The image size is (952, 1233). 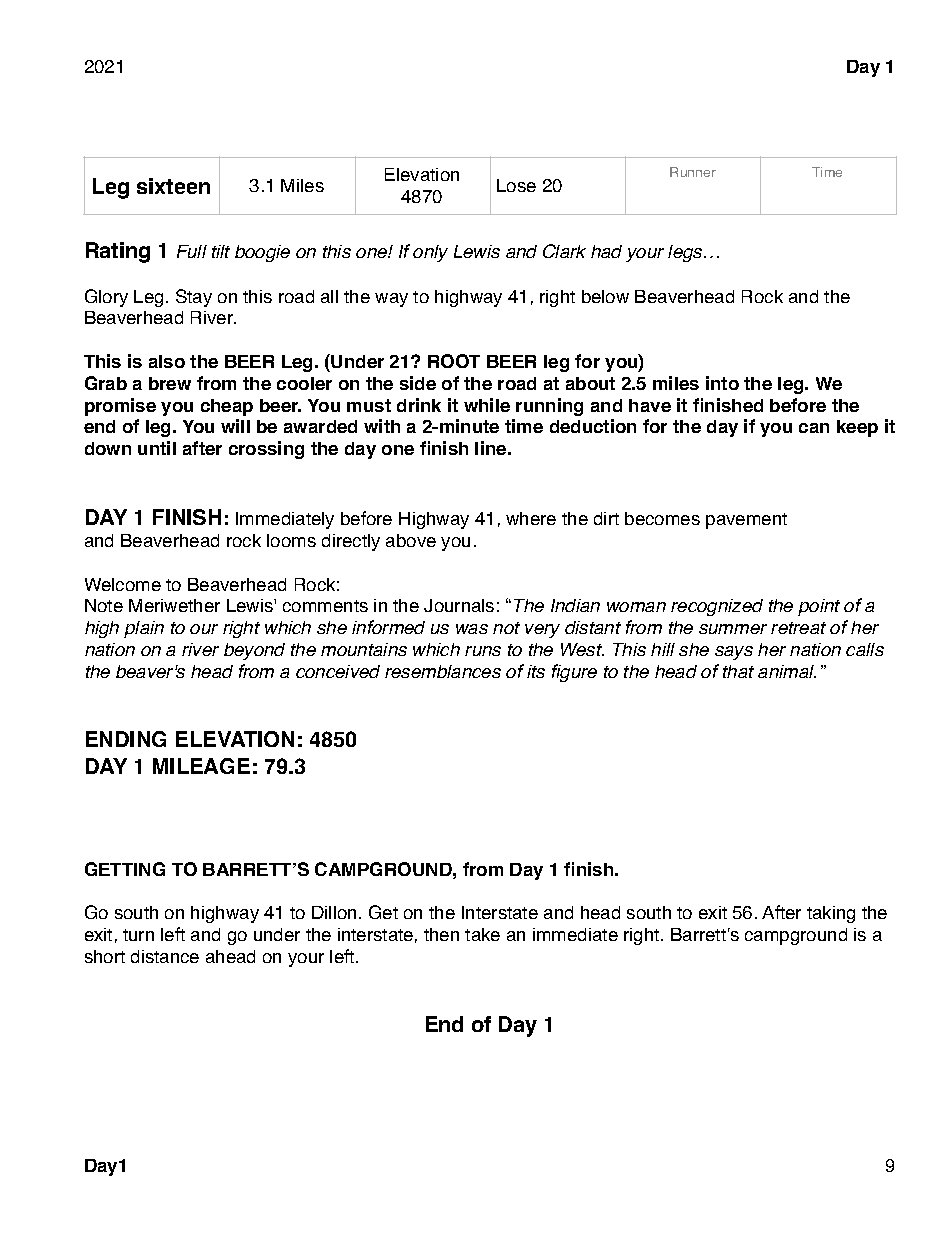 I want to click on sixteen, so click(x=173, y=186).
